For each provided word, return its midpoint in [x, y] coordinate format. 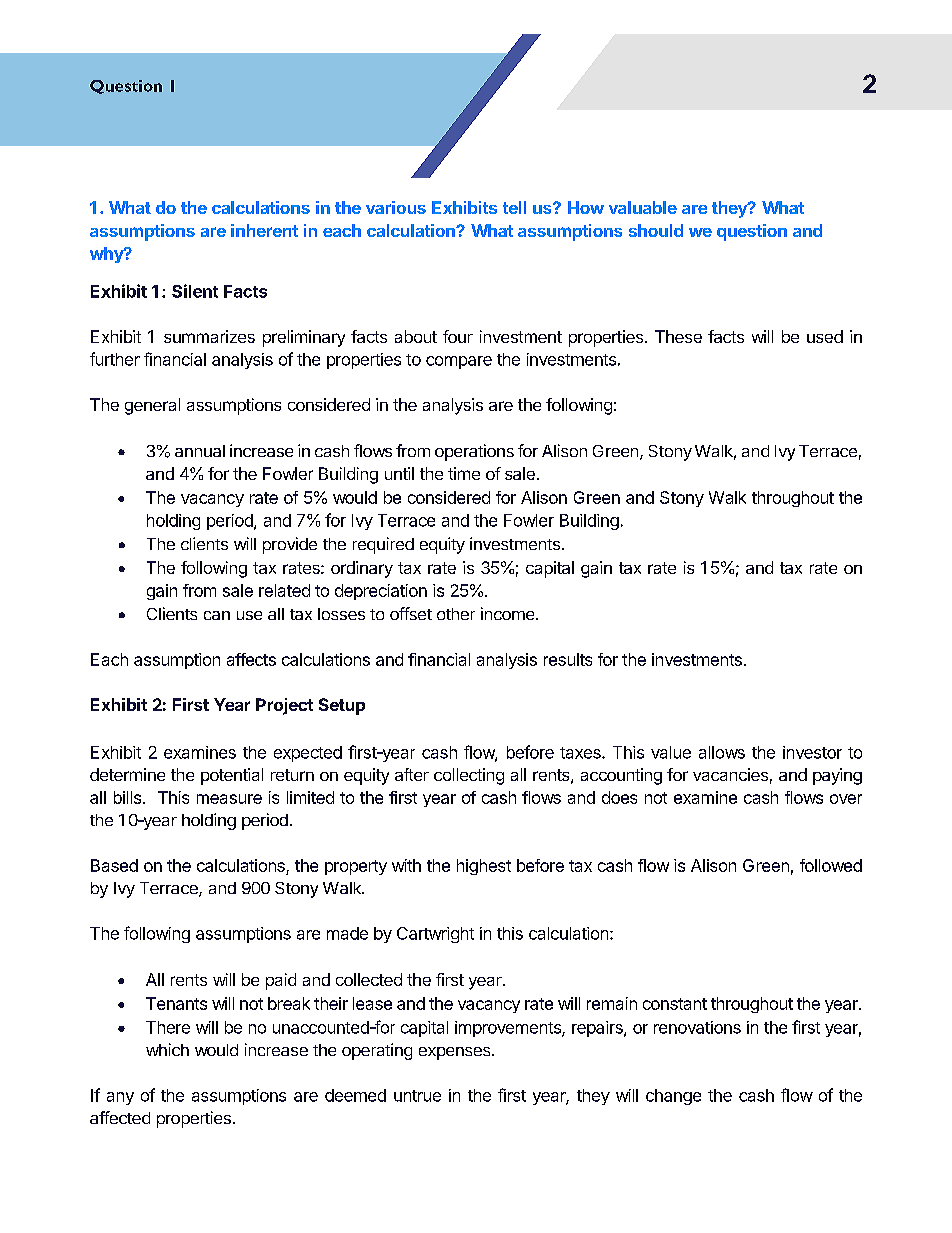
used [825, 336]
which [167, 1049]
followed [831, 865]
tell [514, 207]
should [656, 230]
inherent [264, 230]
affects [251, 659]
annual [200, 451]
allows [722, 752]
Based [114, 865]
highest [484, 867]
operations [474, 452]
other [456, 614]
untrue [417, 1096]
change [673, 1097]
